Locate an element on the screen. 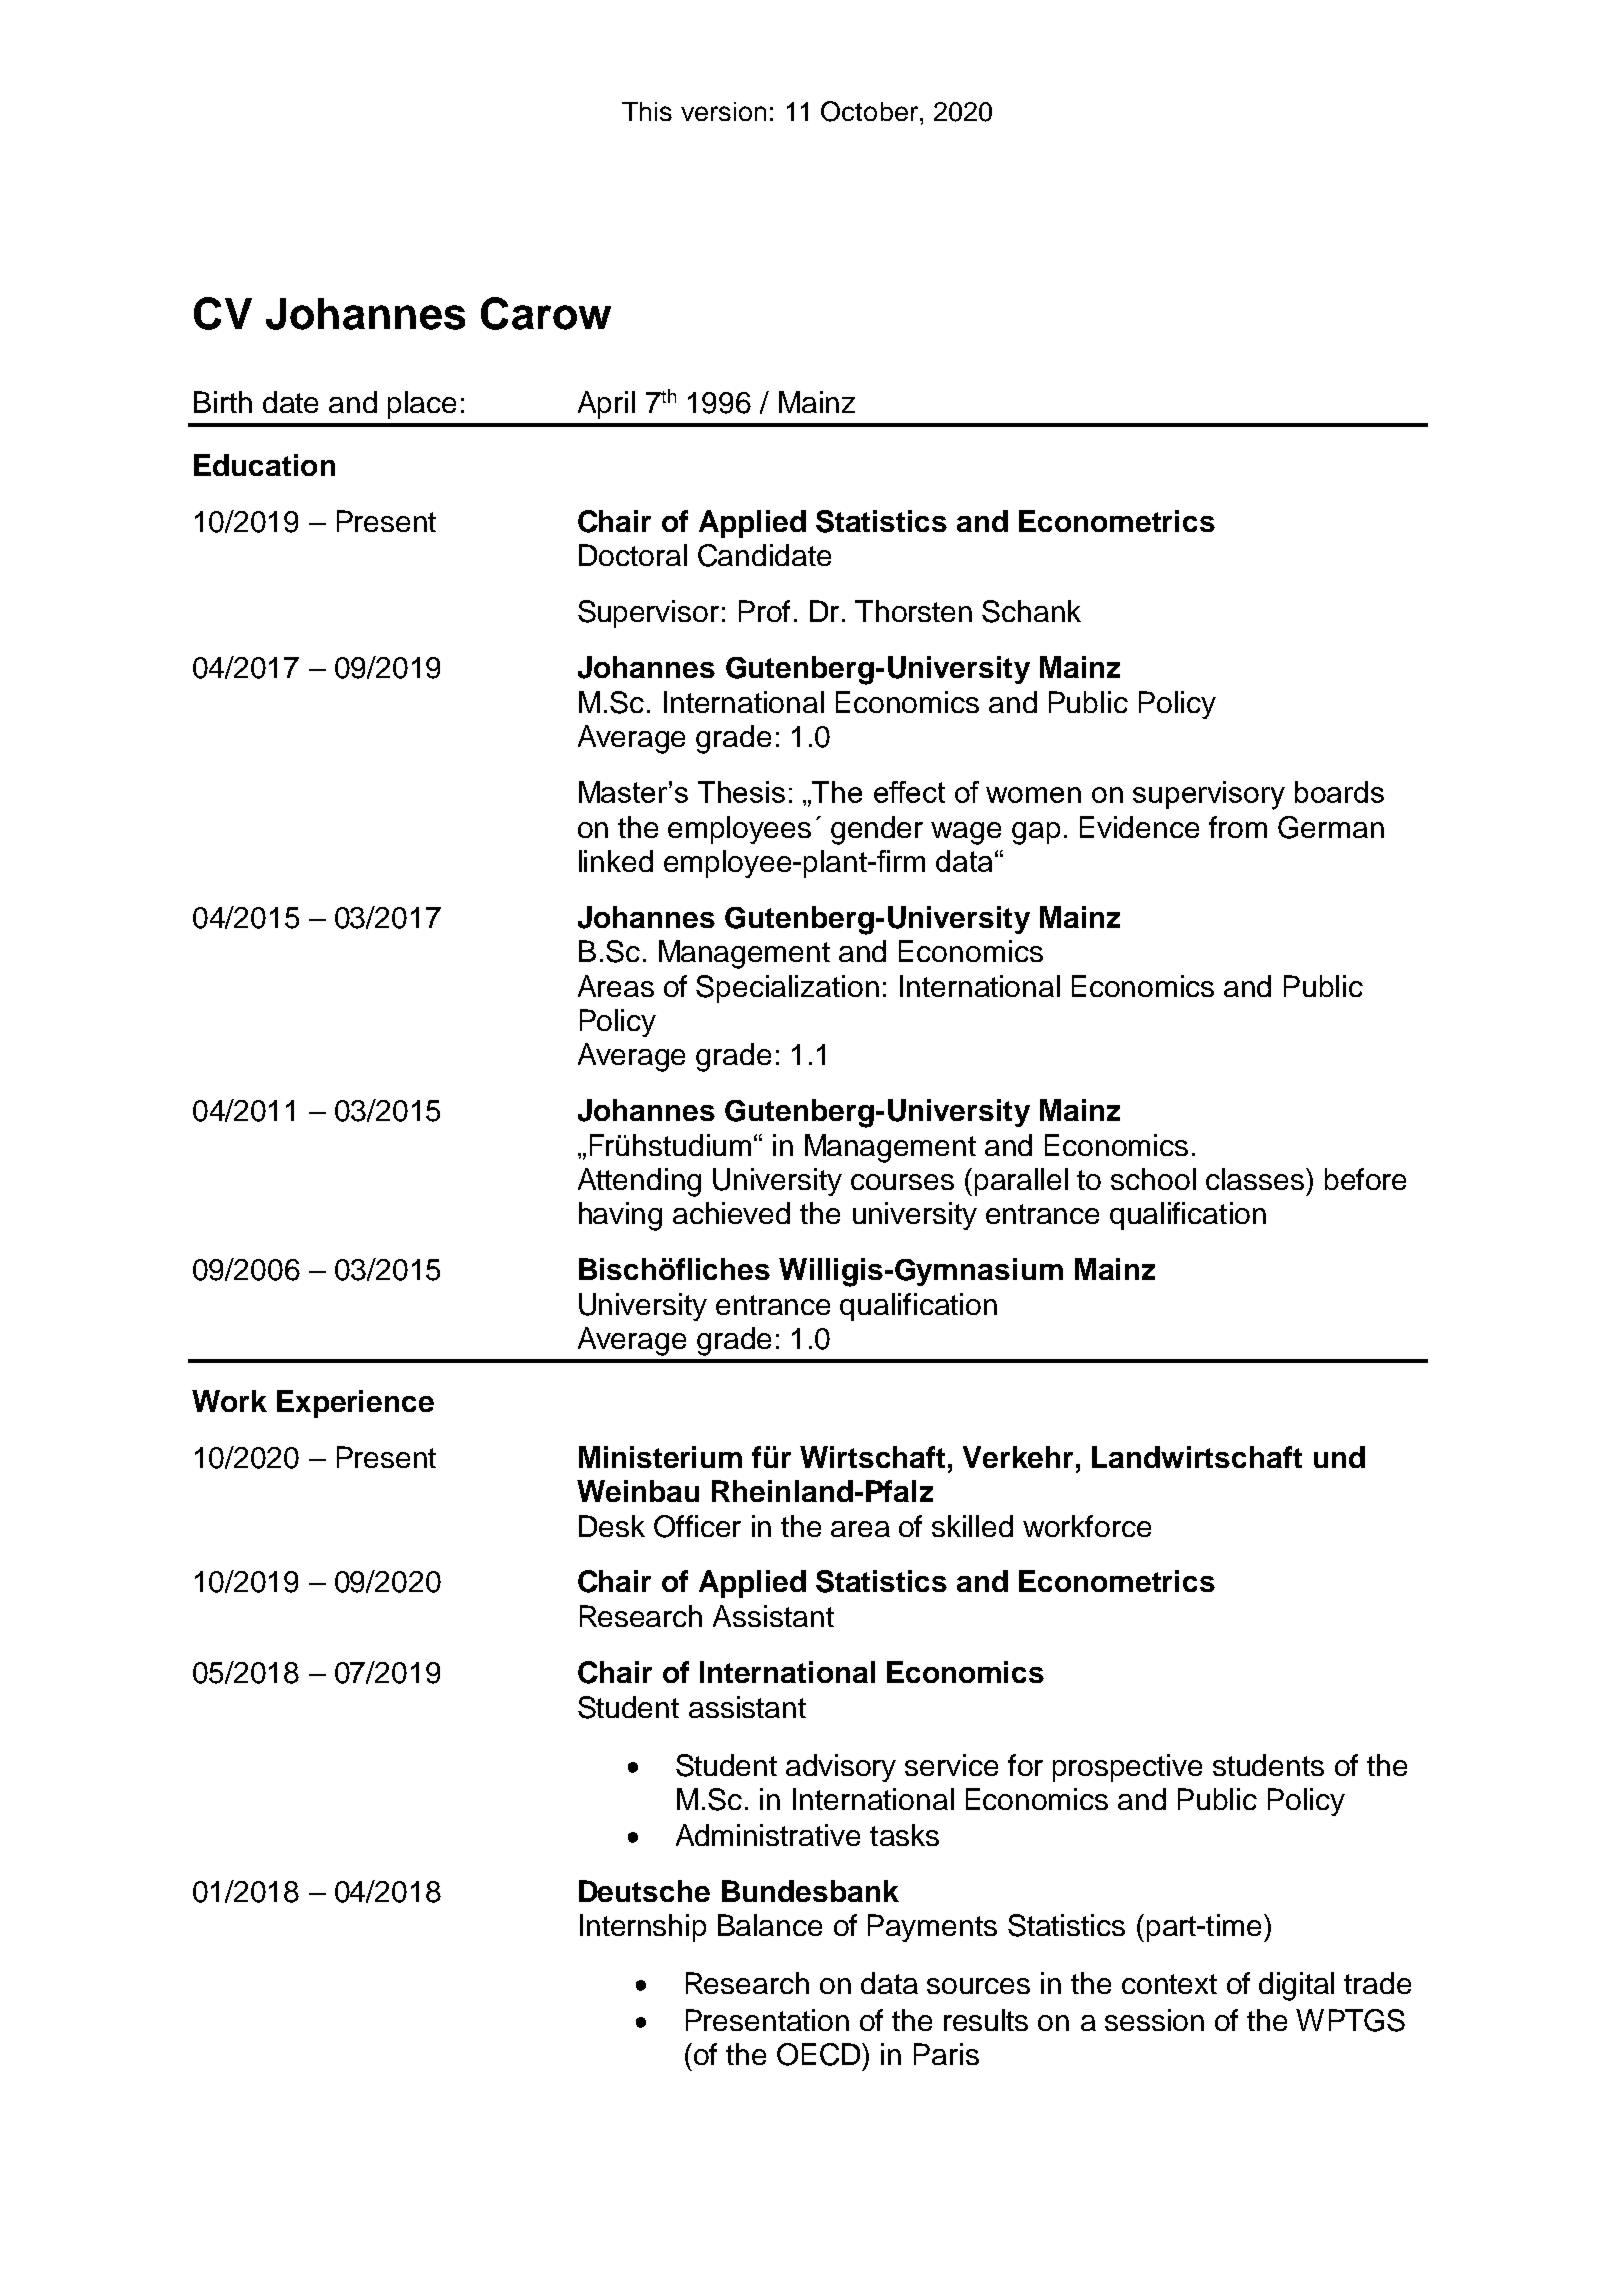 The width and height of the screenshot is (1616, 2285). Thesis is located at coordinates (741, 792).
